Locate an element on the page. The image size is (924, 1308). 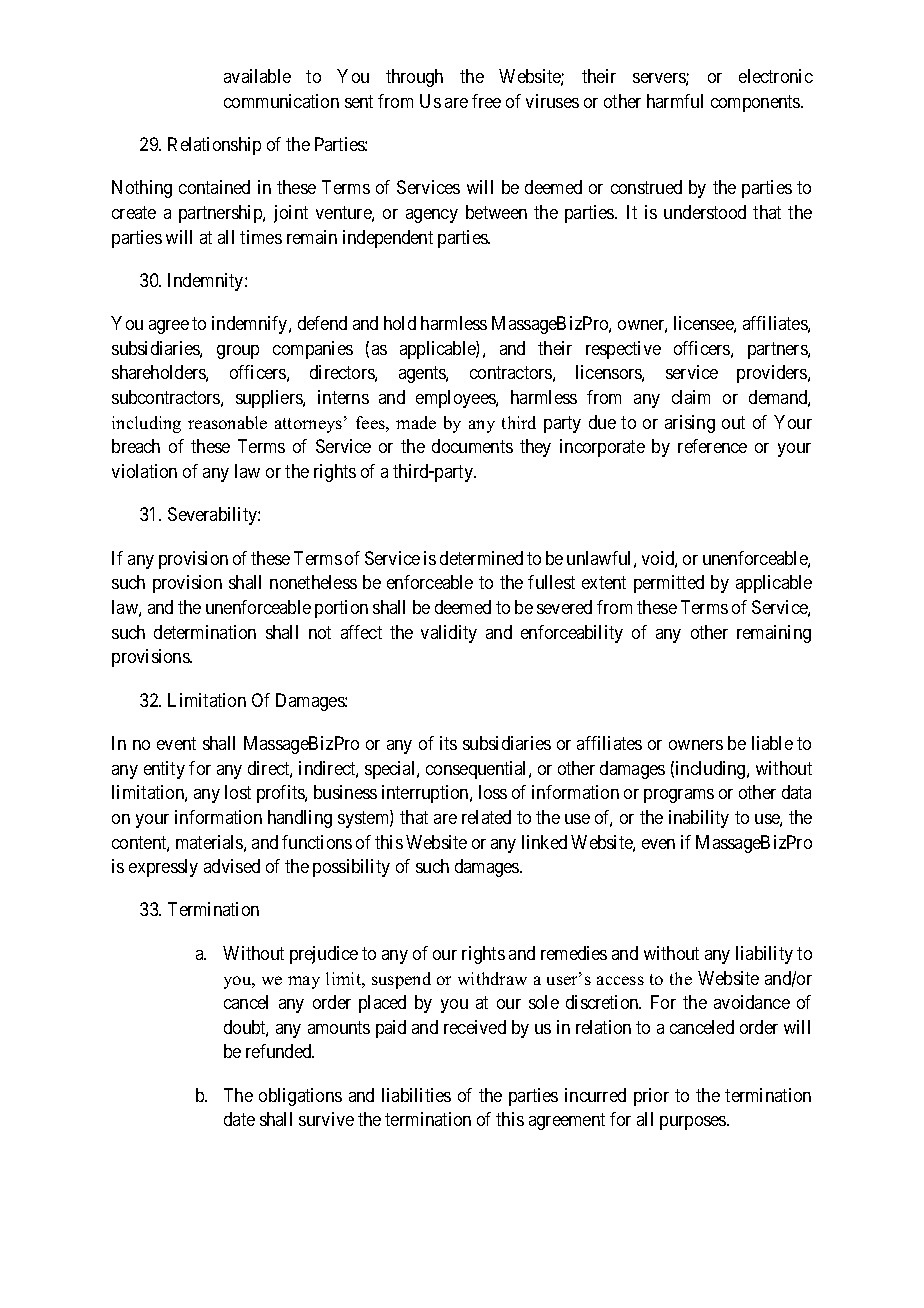
nonetheless is located at coordinates (313, 582).
